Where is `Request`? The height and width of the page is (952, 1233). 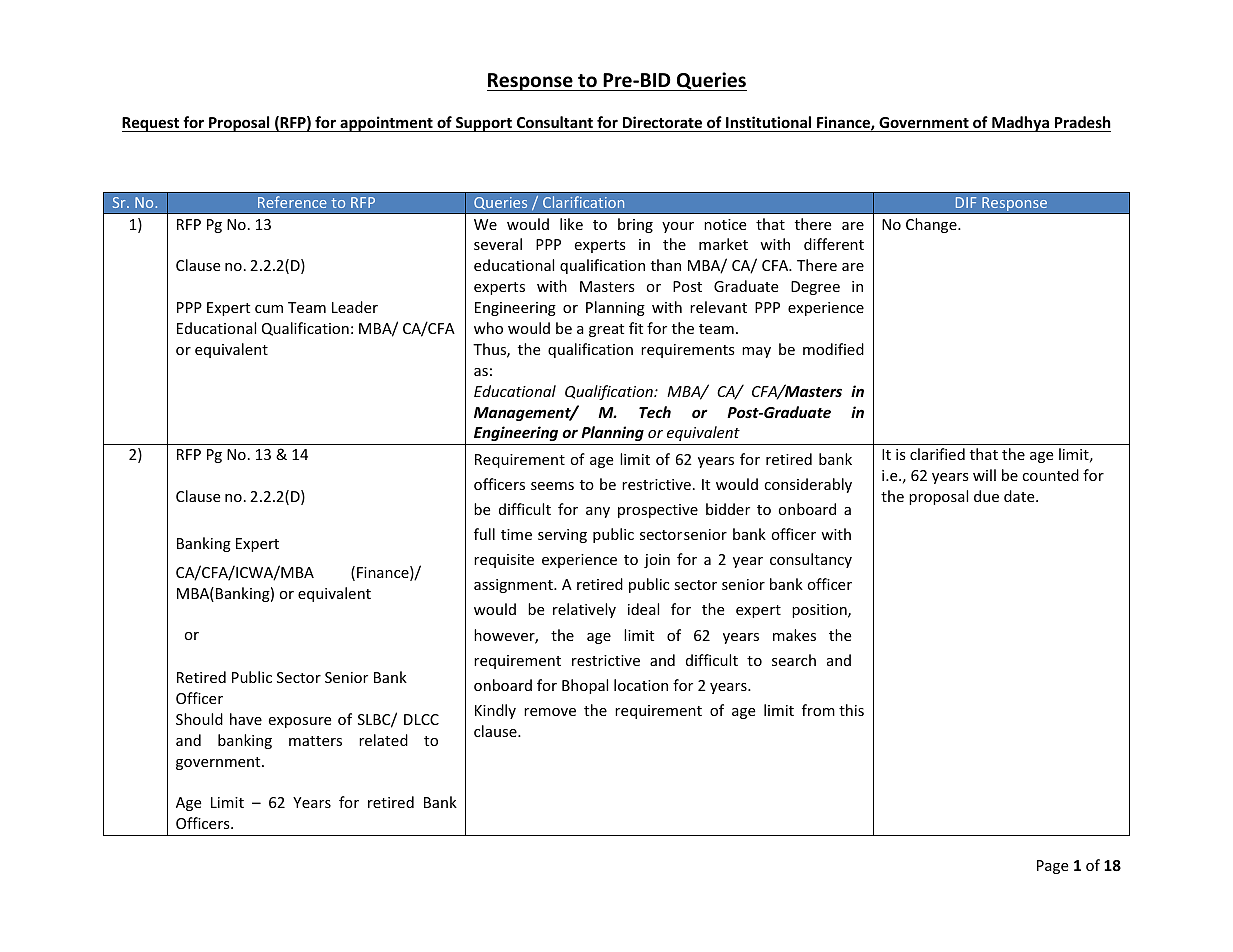
Request is located at coordinates (152, 124).
